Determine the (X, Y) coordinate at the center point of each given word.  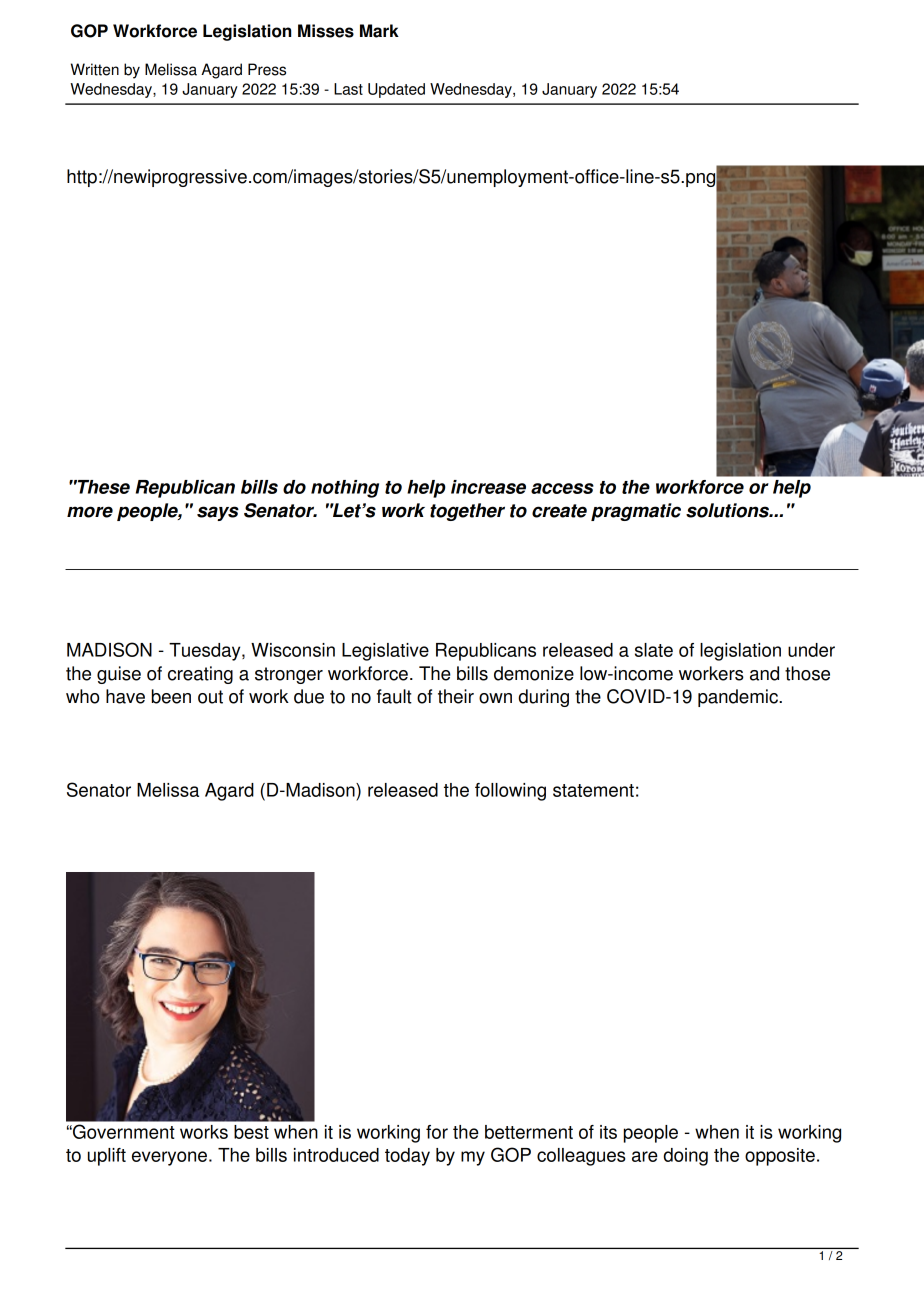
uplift (107, 1157)
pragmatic (636, 512)
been (171, 696)
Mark (379, 31)
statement (593, 790)
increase (488, 487)
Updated (396, 90)
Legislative (385, 652)
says (218, 513)
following (510, 792)
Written (95, 69)
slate (654, 650)
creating (200, 675)
